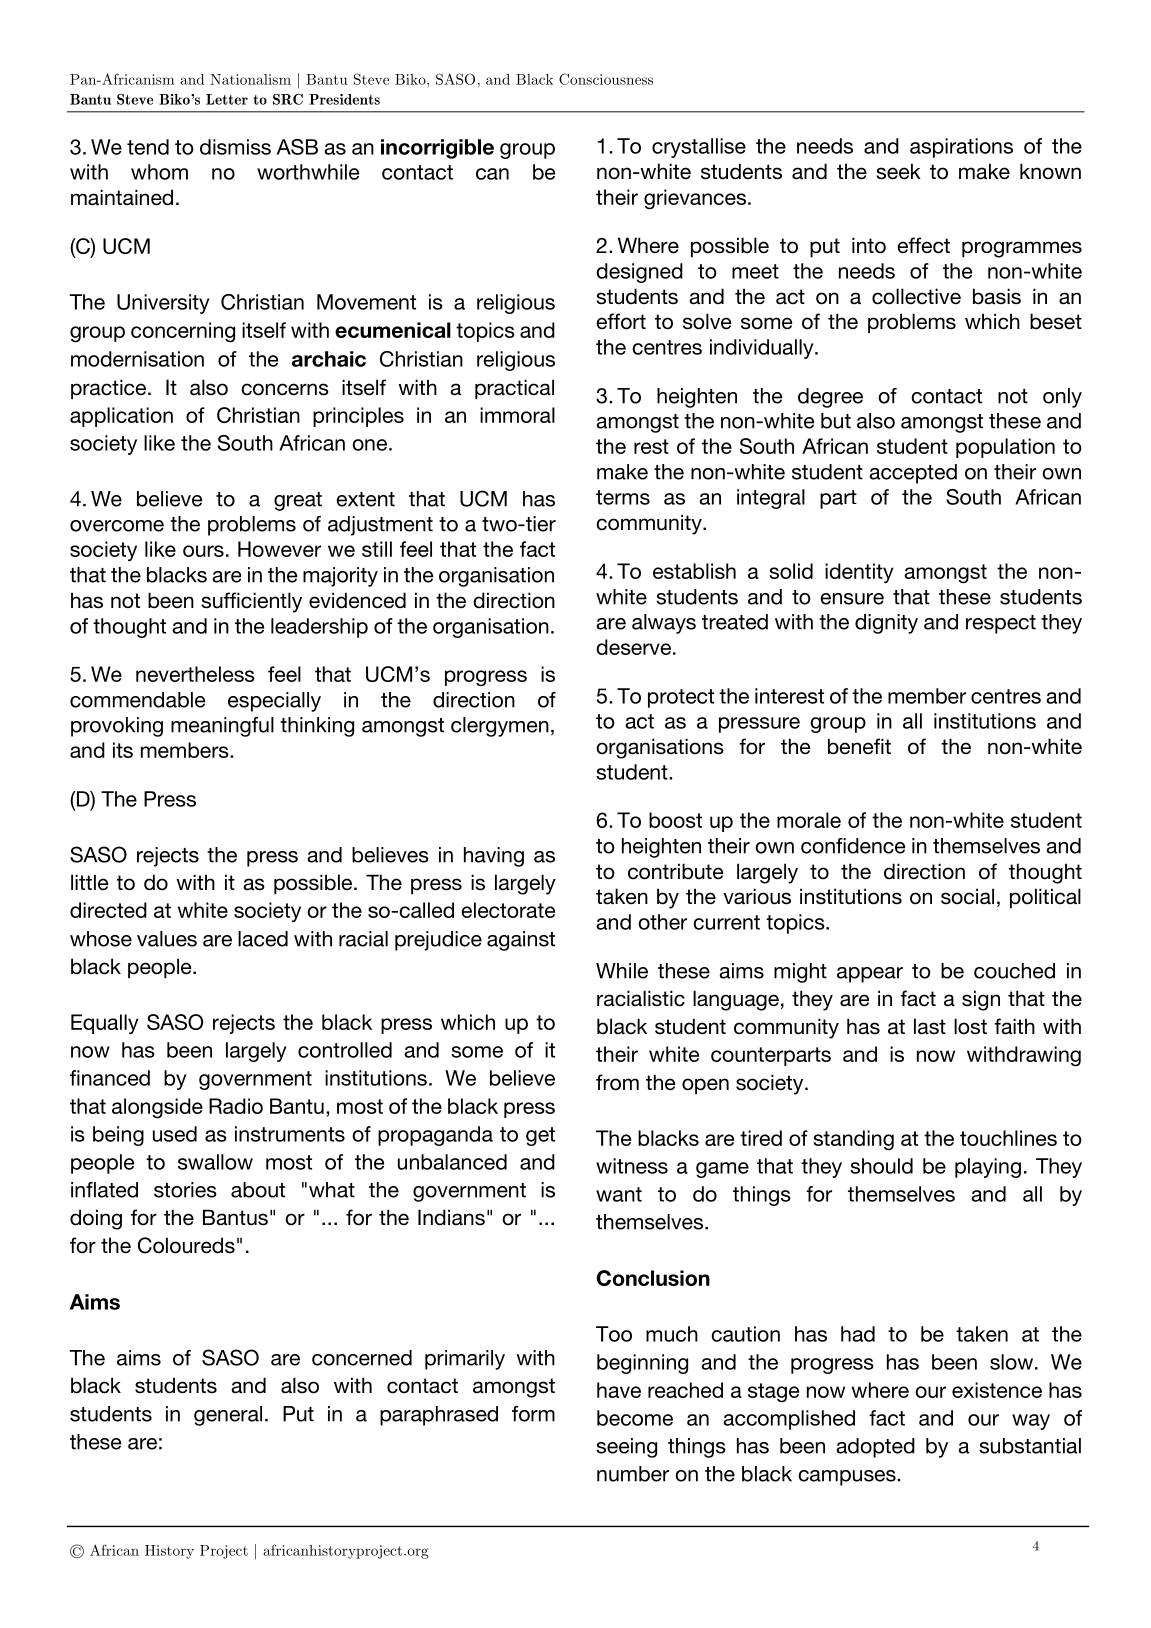 Image resolution: width=1151 pixels, height=1628 pixels. I want to click on application, so click(121, 417).
